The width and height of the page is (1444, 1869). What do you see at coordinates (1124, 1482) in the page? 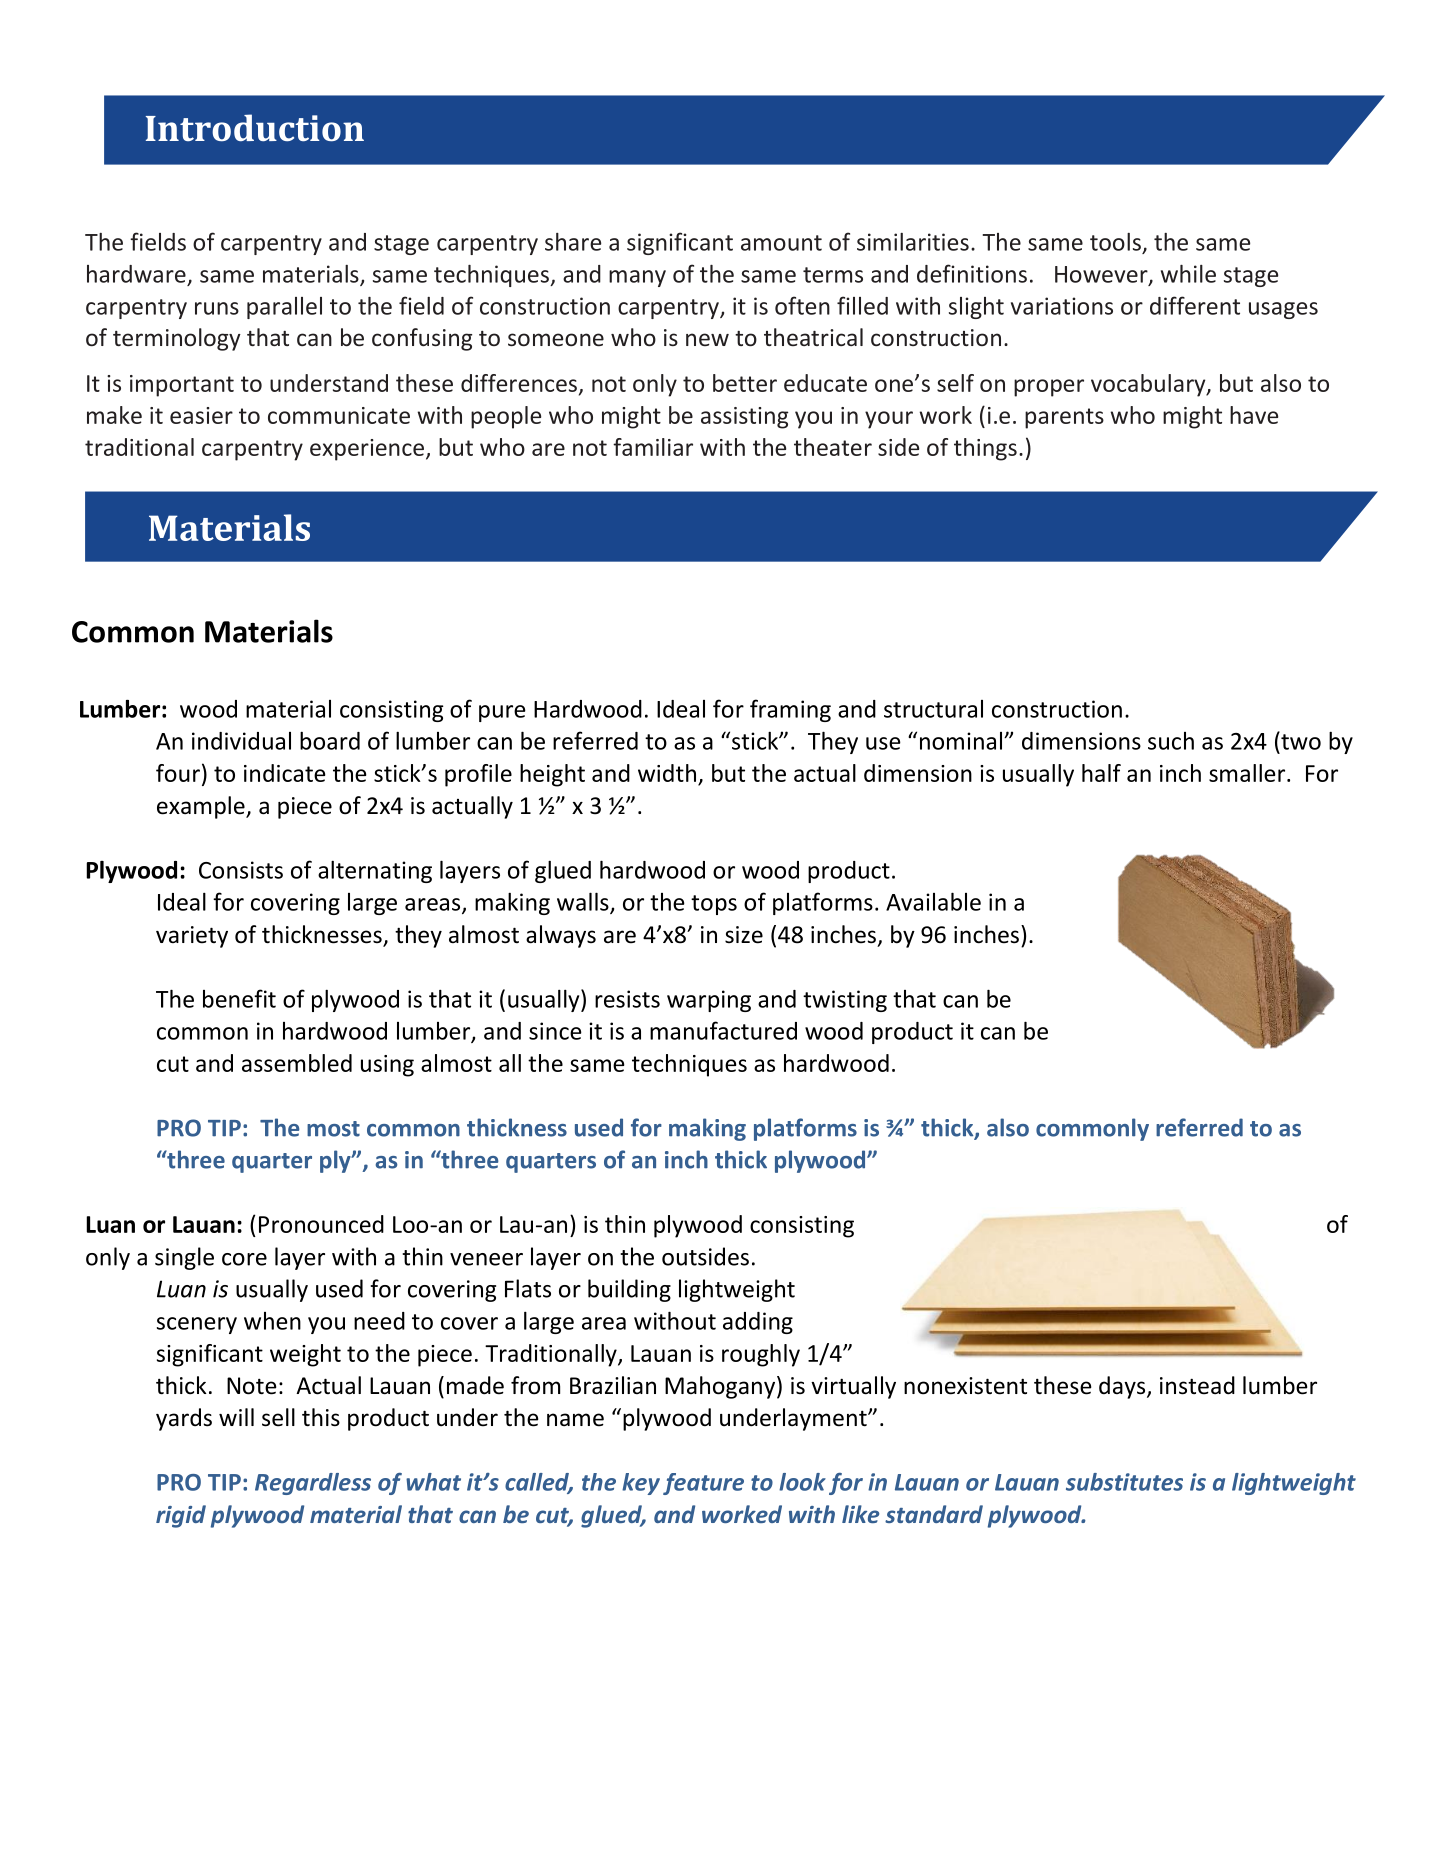
I see `substitutes` at bounding box center [1124, 1482].
